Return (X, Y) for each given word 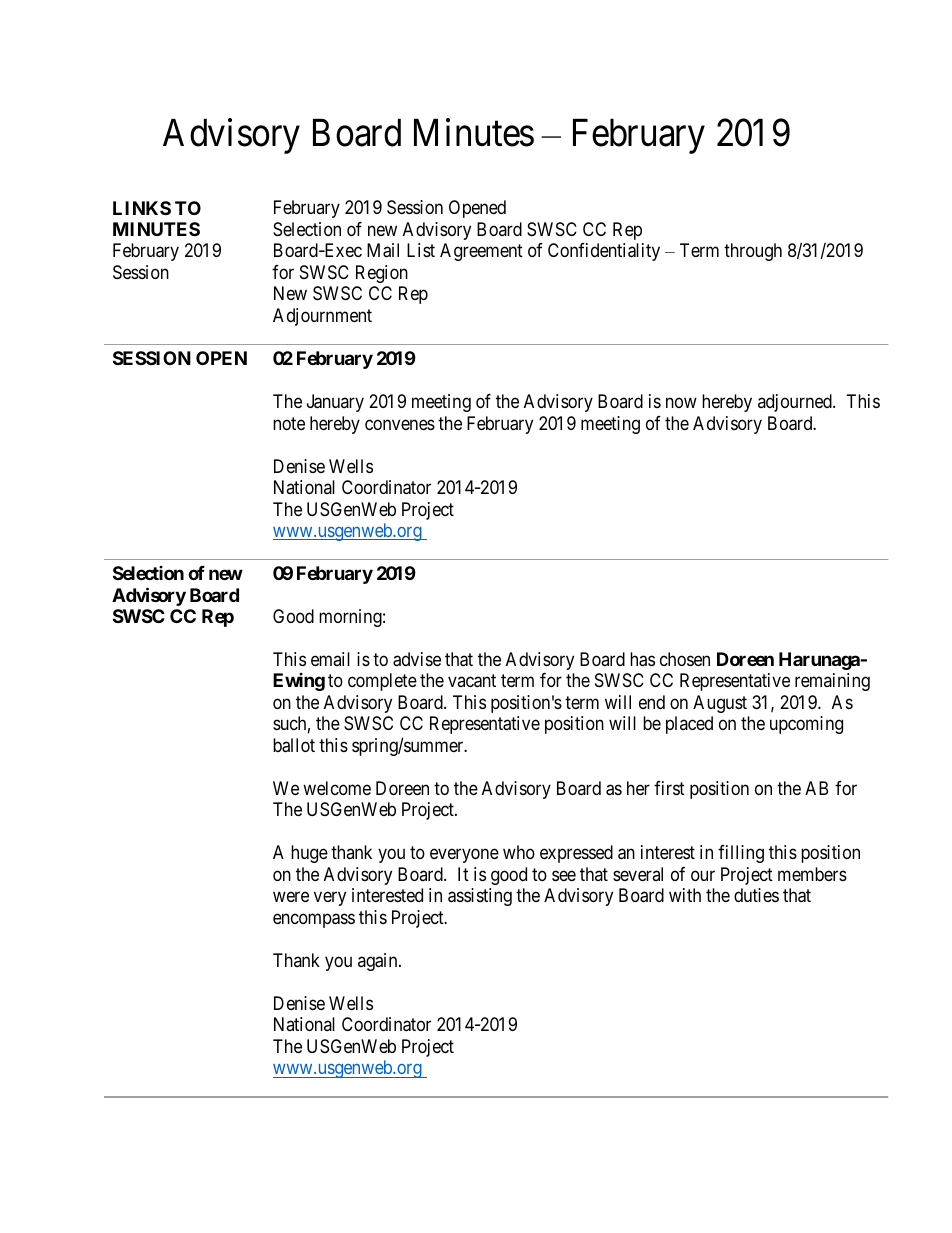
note (289, 423)
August (720, 704)
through (753, 252)
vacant (472, 681)
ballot (294, 745)
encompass (314, 920)
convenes (400, 424)
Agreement (481, 252)
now (681, 403)
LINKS (142, 208)
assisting (480, 897)
